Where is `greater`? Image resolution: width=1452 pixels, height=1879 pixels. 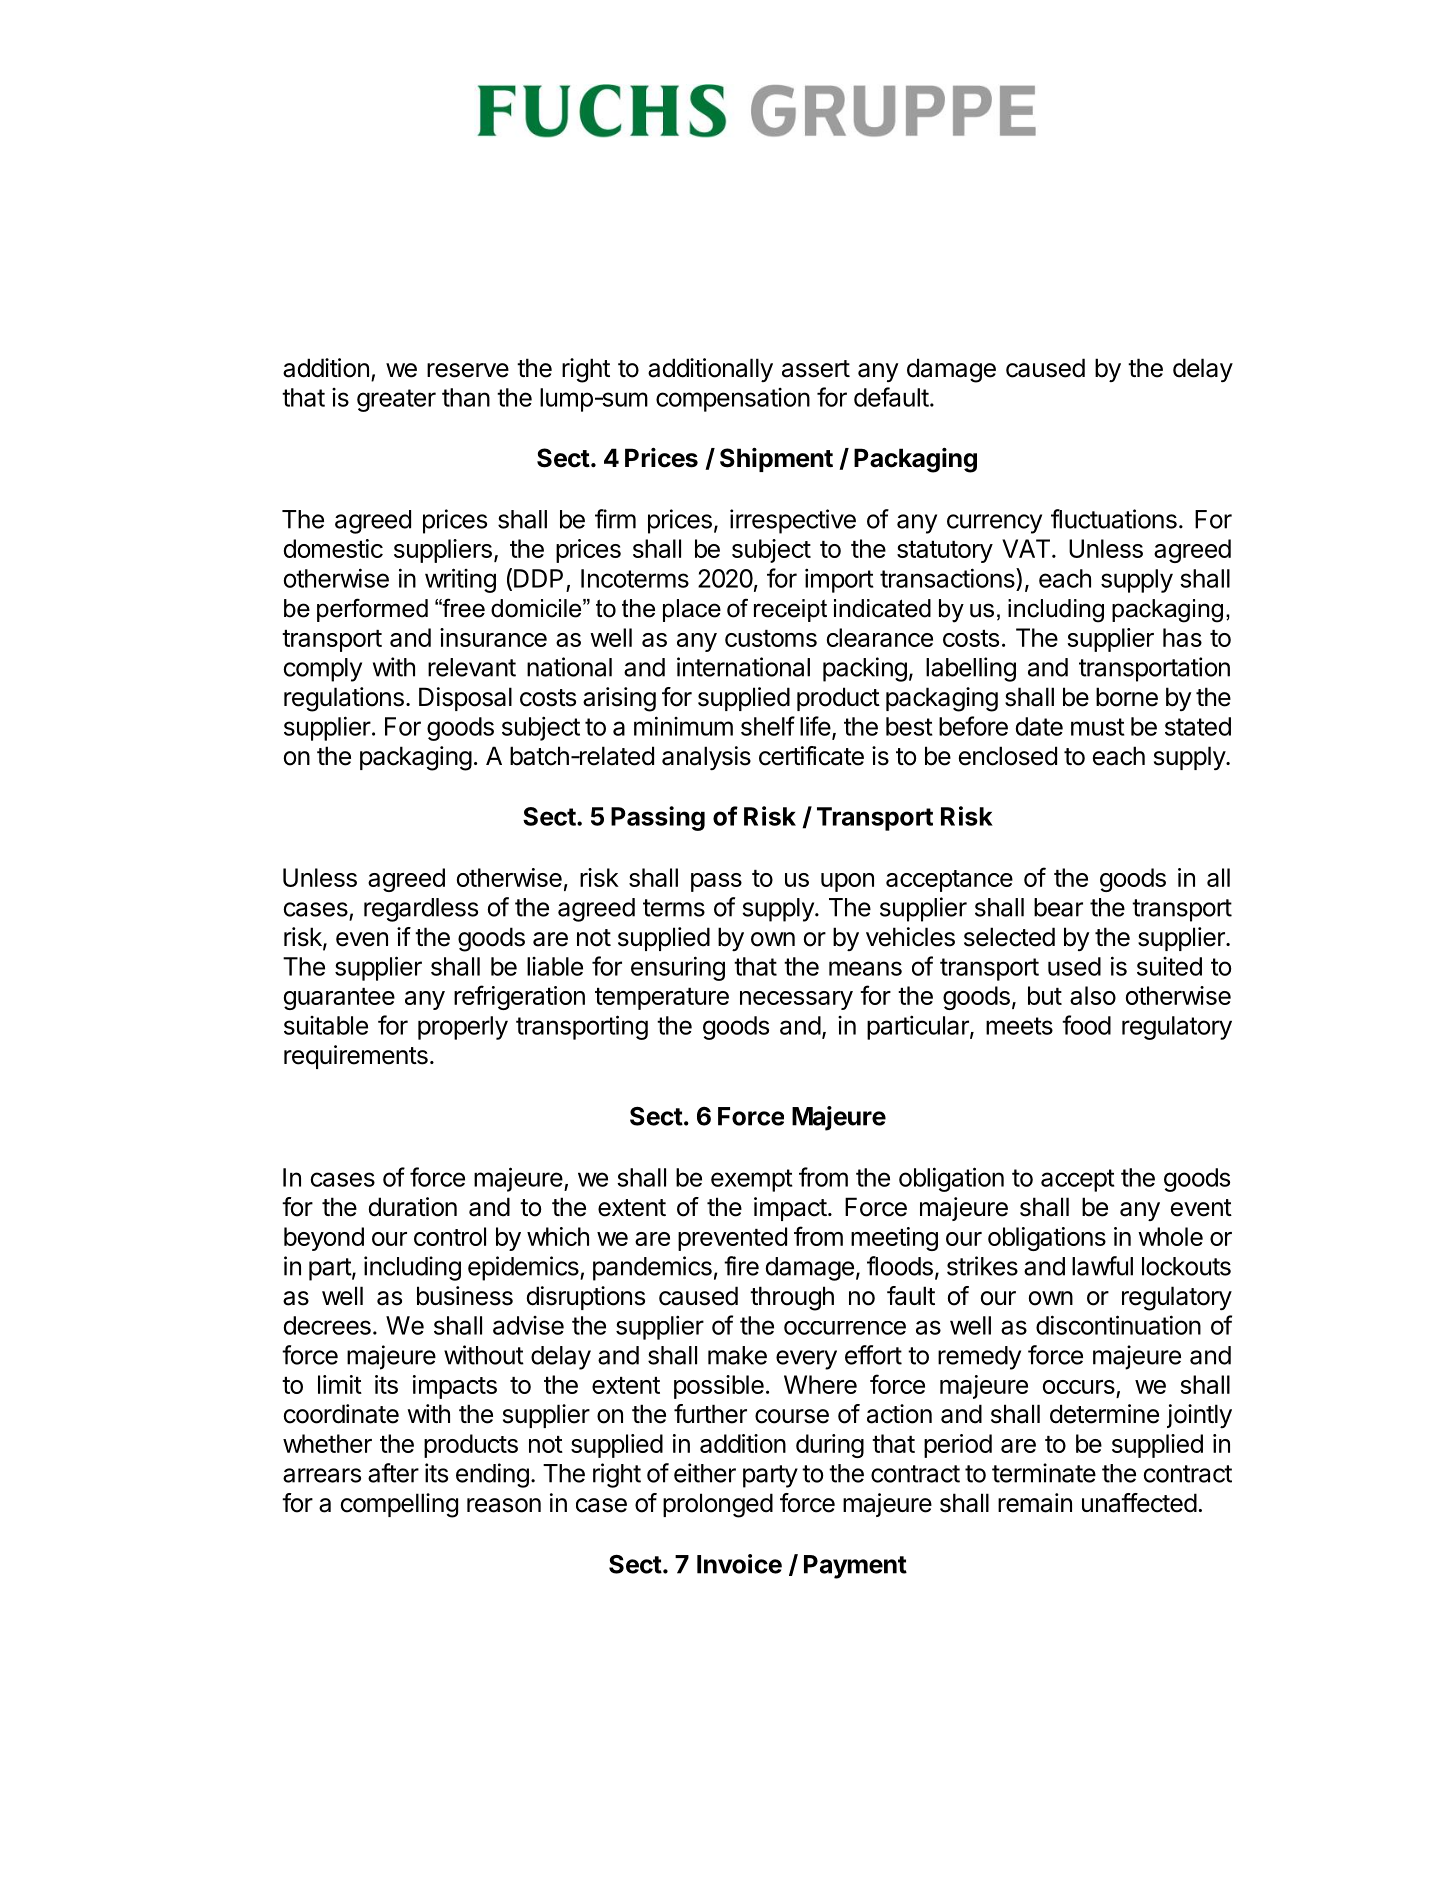
greater is located at coordinates (396, 400).
